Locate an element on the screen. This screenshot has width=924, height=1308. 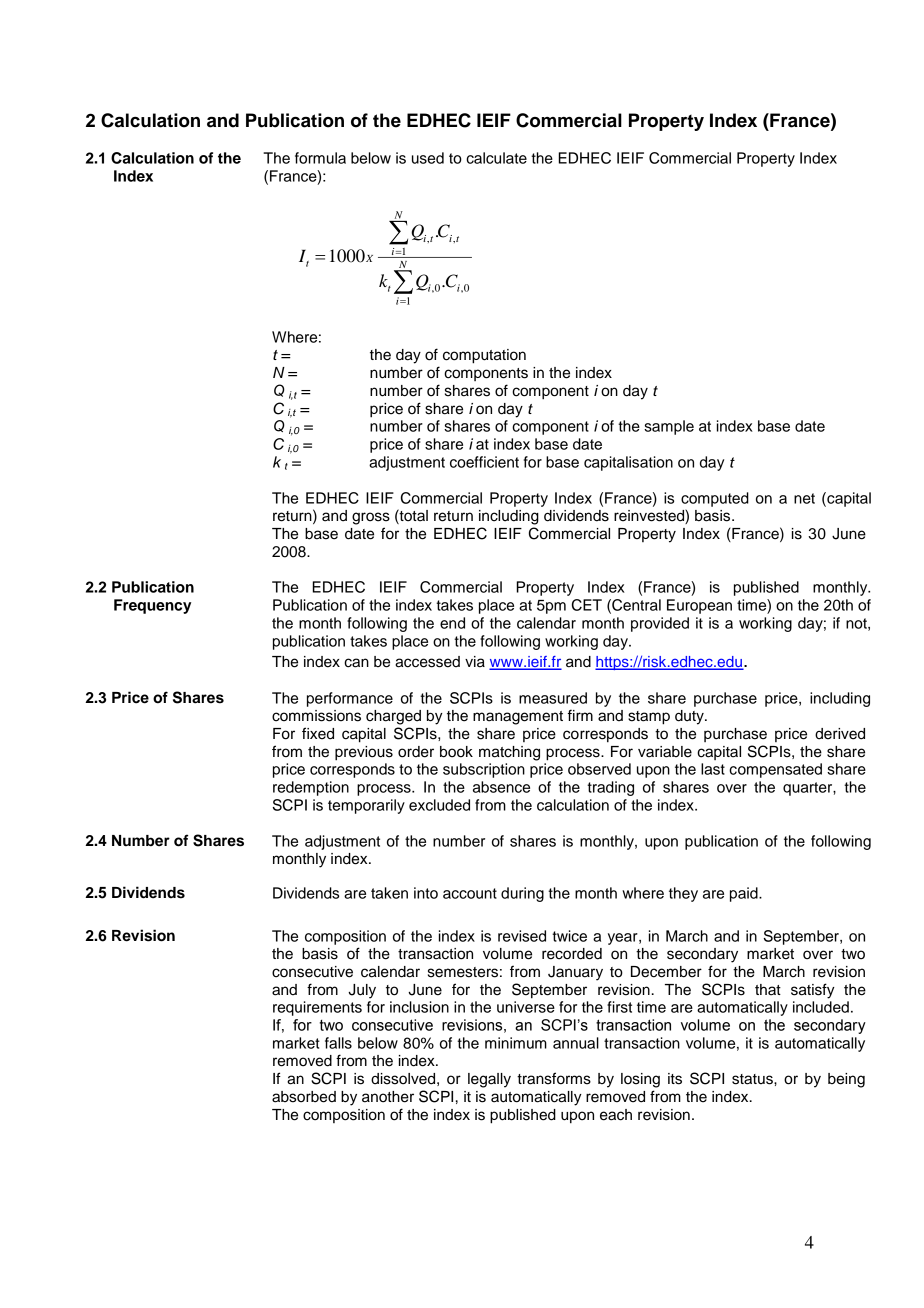
formula is located at coordinates (320, 158).
